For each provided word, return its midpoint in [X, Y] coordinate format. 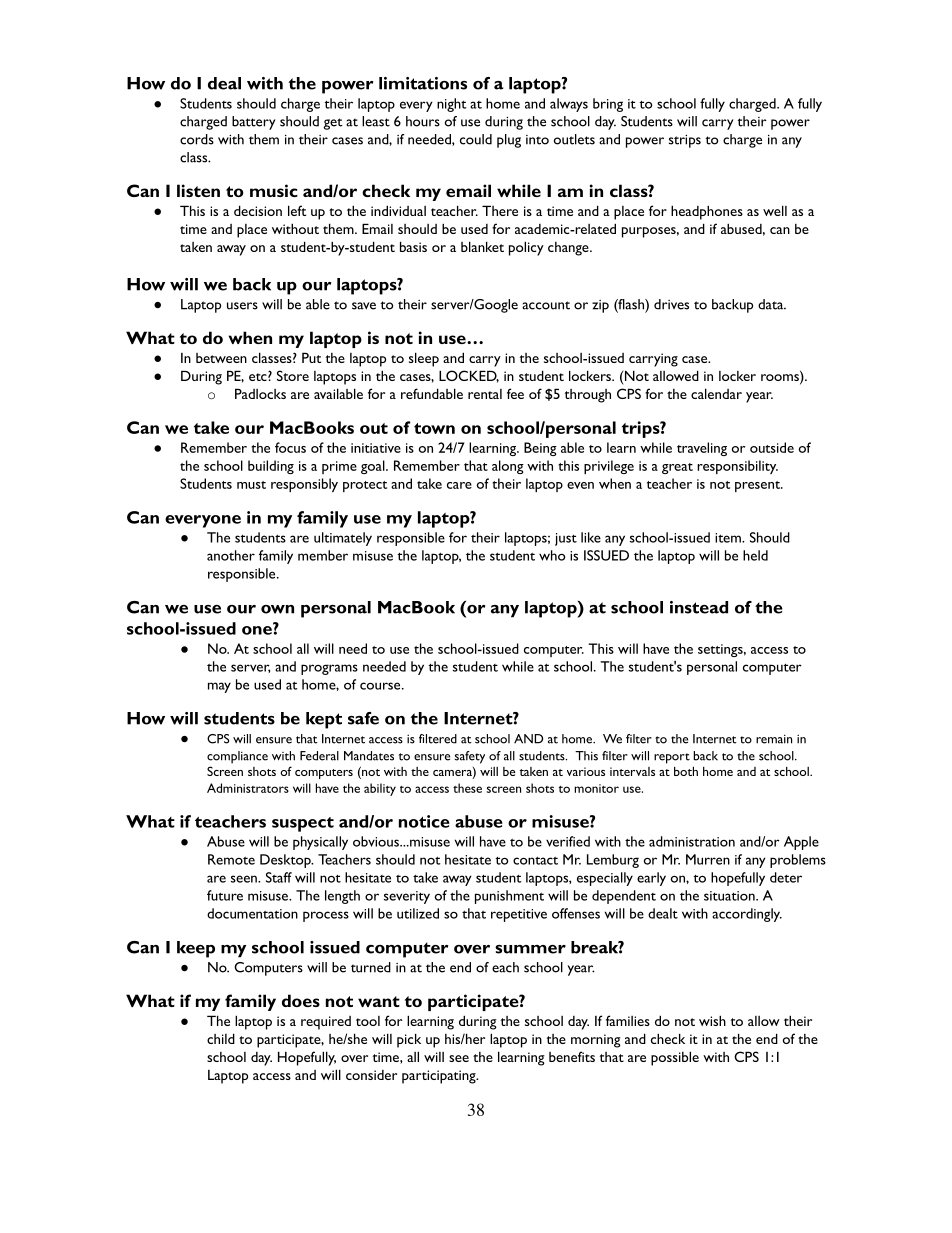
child [221, 1038]
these [467, 788]
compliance [237, 757]
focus [290, 447]
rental [485, 394]
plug [509, 141]
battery [254, 123]
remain [774, 739]
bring [608, 105]
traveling [702, 449]
